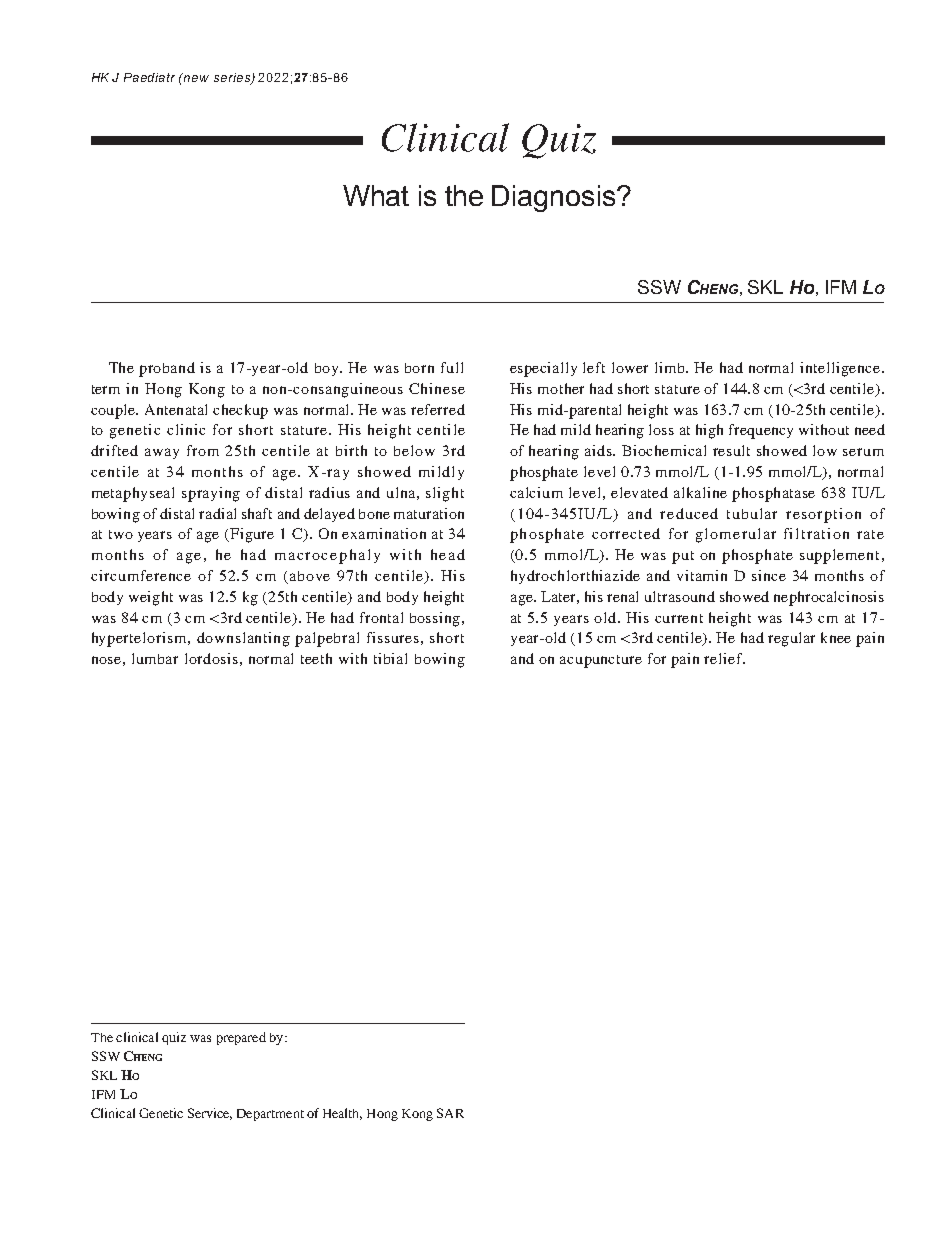 The image size is (952, 1248). What do you see at coordinates (241, 1038) in the page?
I see `prepared` at bounding box center [241, 1038].
